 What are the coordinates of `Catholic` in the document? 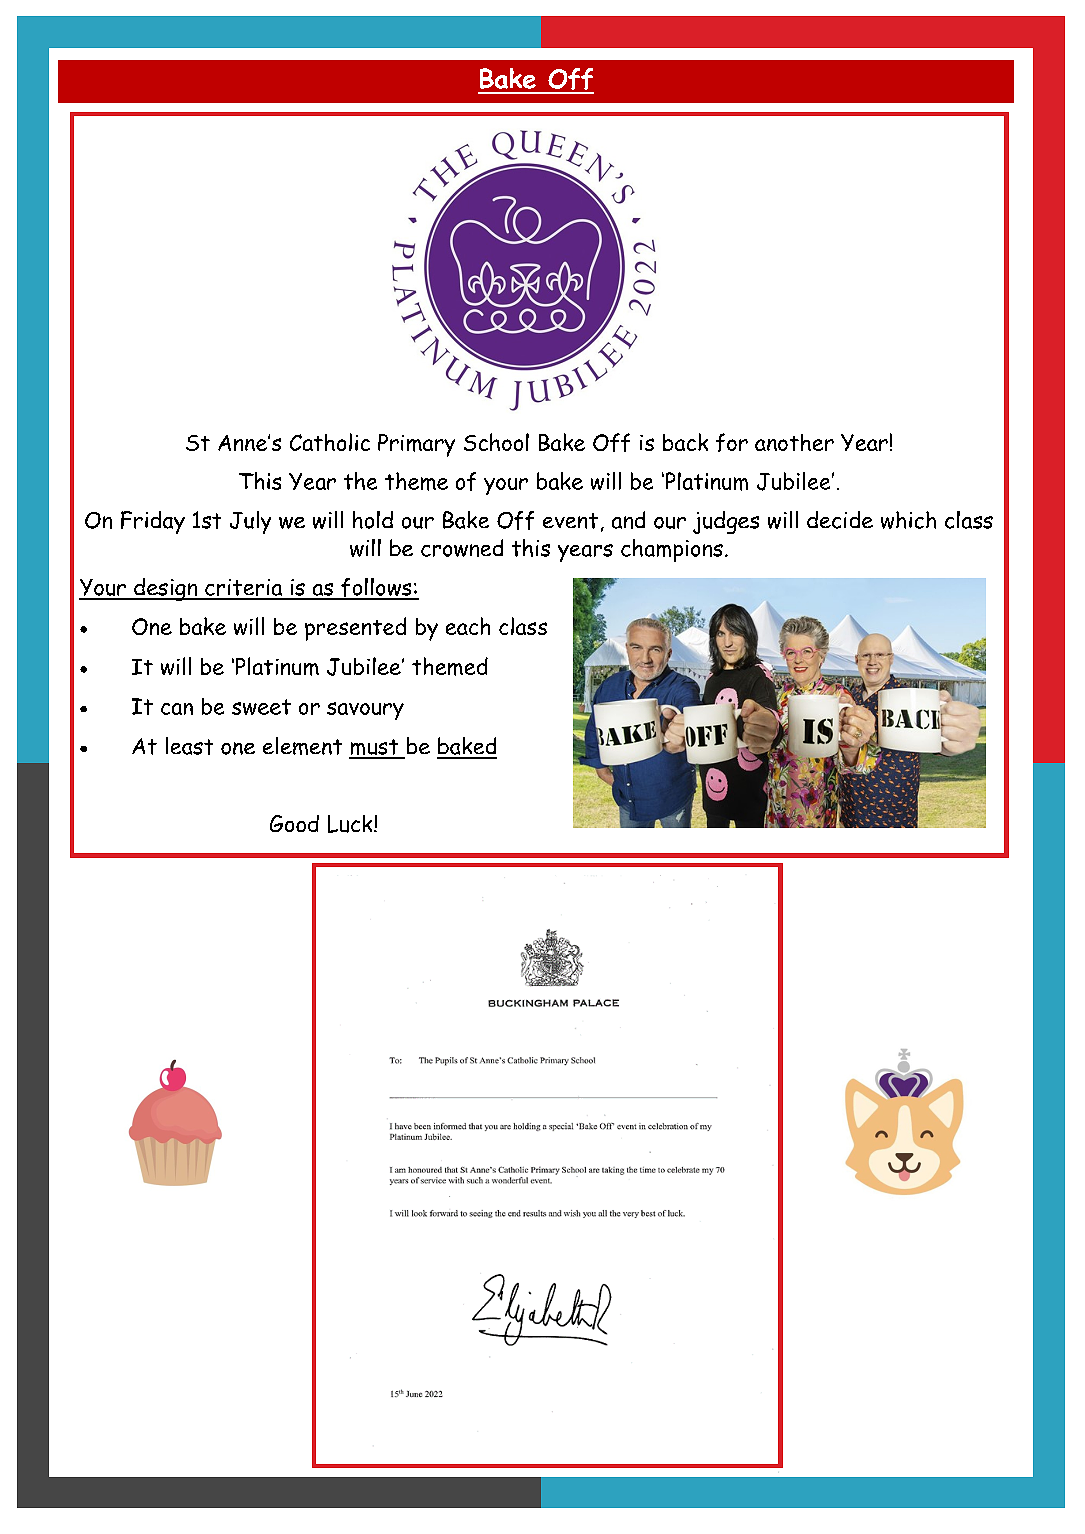 It's located at (330, 442).
